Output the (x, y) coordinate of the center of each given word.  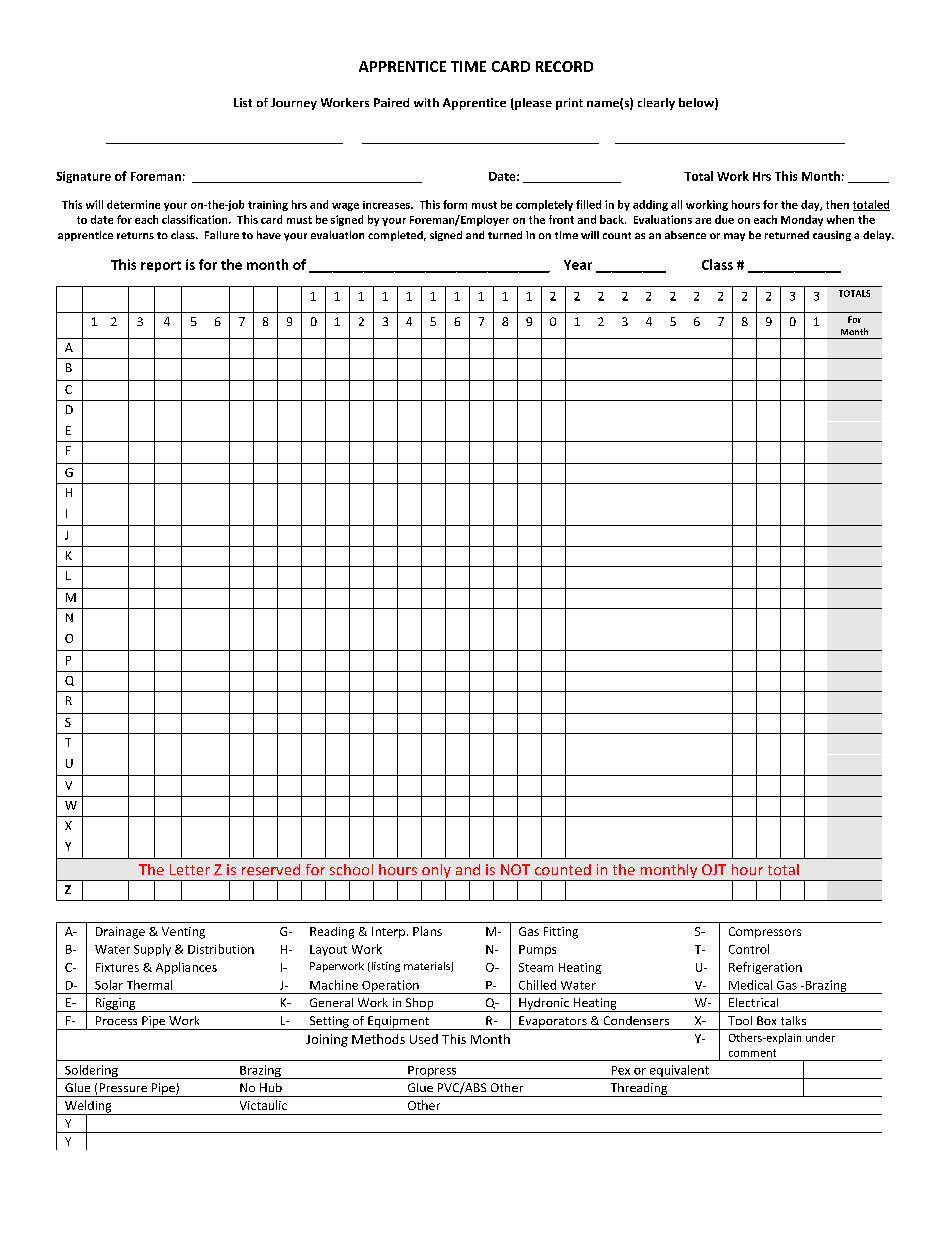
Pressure (123, 1087)
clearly (656, 104)
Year (578, 265)
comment (752, 1053)
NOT (515, 869)
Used (424, 1039)
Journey (294, 104)
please (532, 104)
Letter (190, 869)
